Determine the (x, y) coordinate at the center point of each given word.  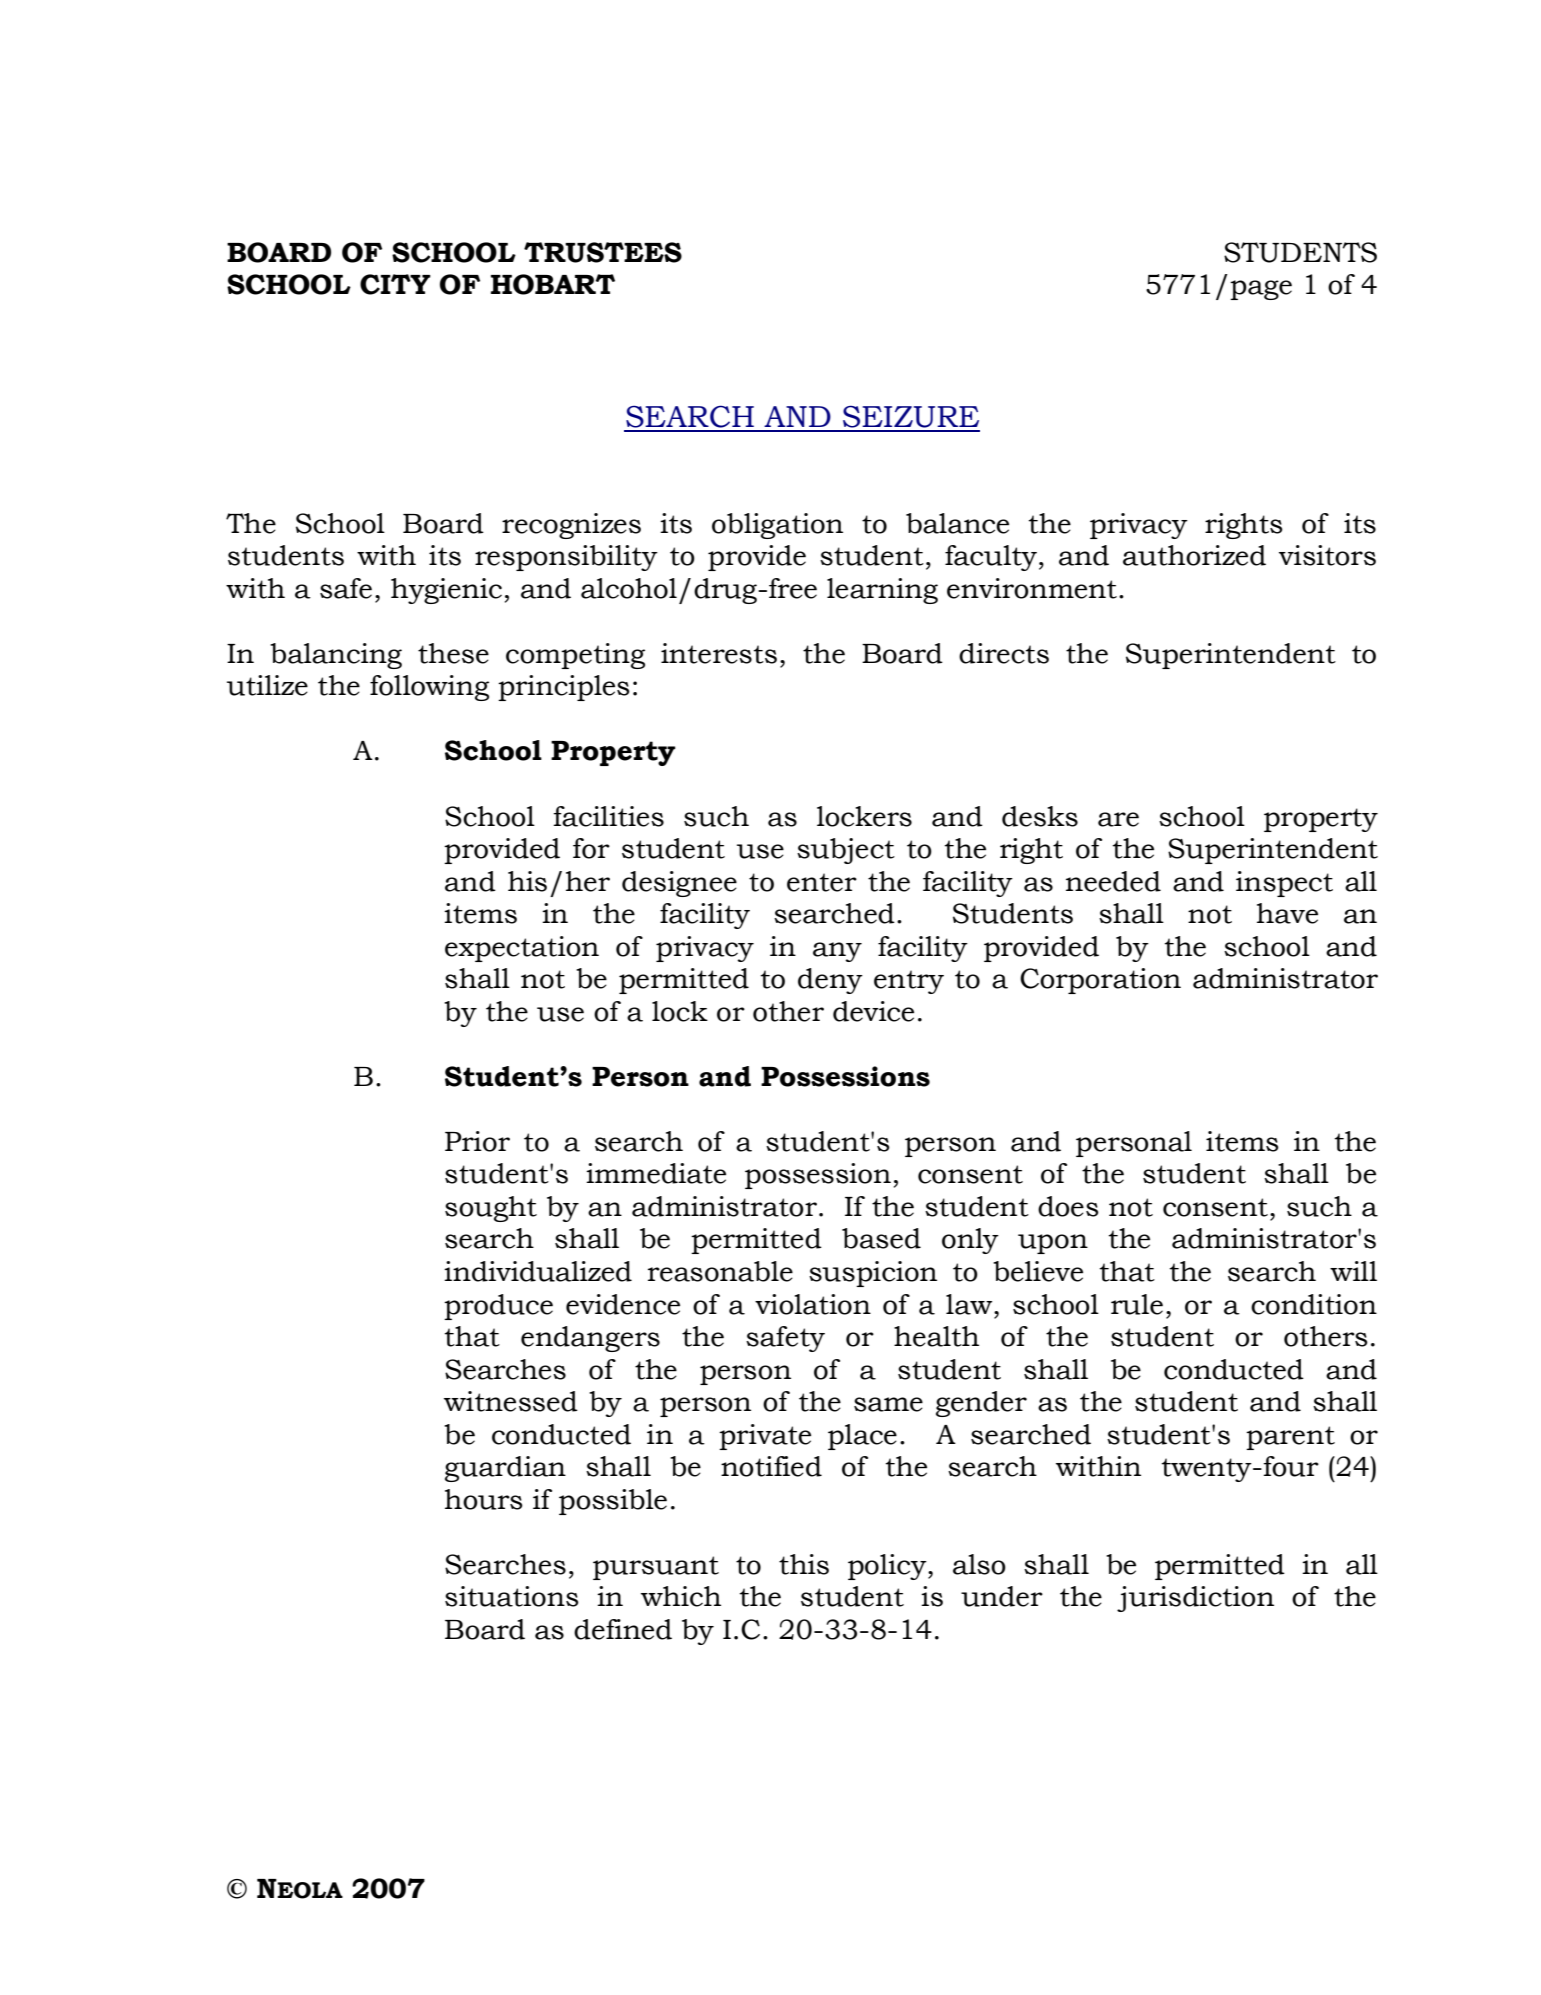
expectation (522, 949)
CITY (395, 284)
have (1287, 913)
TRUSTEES (603, 252)
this (804, 1564)
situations (512, 1596)
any (837, 952)
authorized (1194, 555)
